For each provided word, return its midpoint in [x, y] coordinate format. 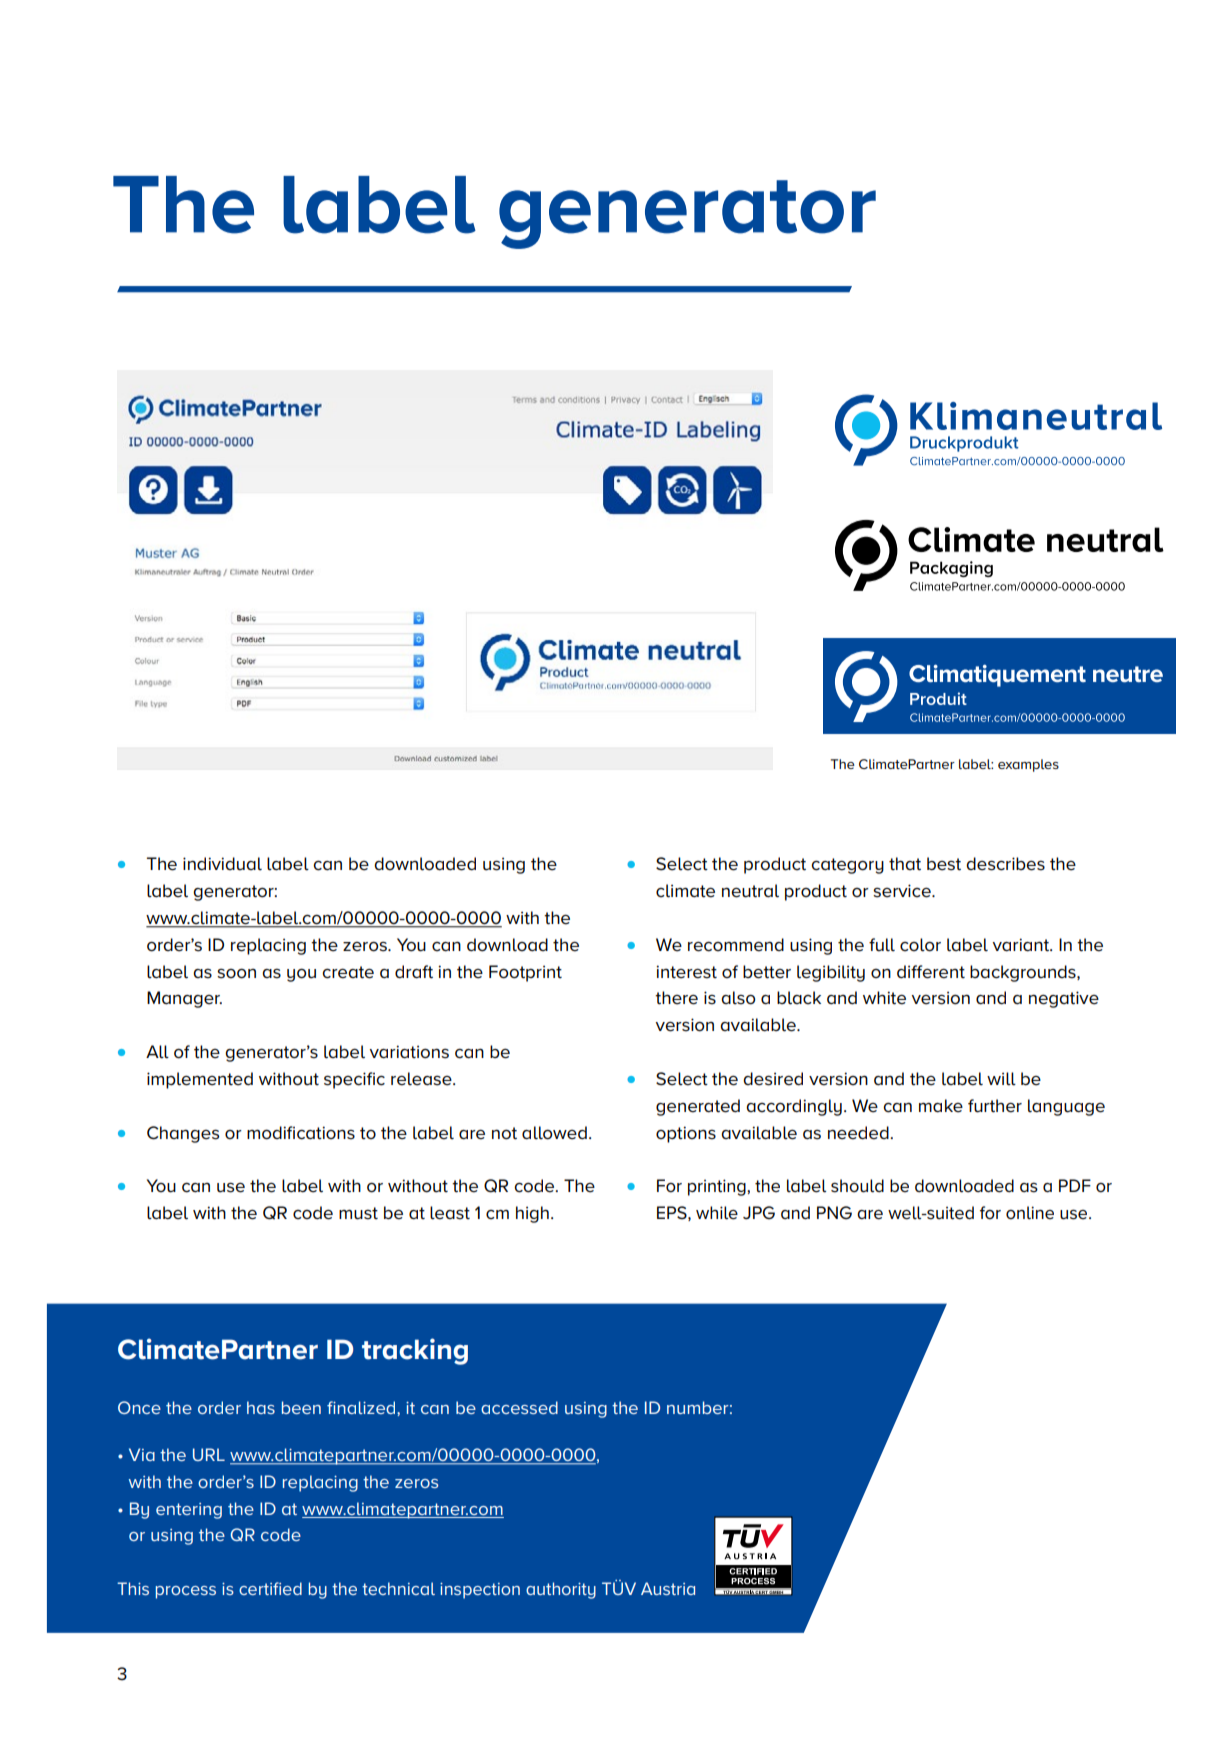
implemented [200, 1080]
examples [1028, 765]
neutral [750, 891]
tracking [415, 1351]
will [1001, 1079]
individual [222, 864]
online [1030, 1213]
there [676, 998]
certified [270, 1588]
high [532, 1214]
